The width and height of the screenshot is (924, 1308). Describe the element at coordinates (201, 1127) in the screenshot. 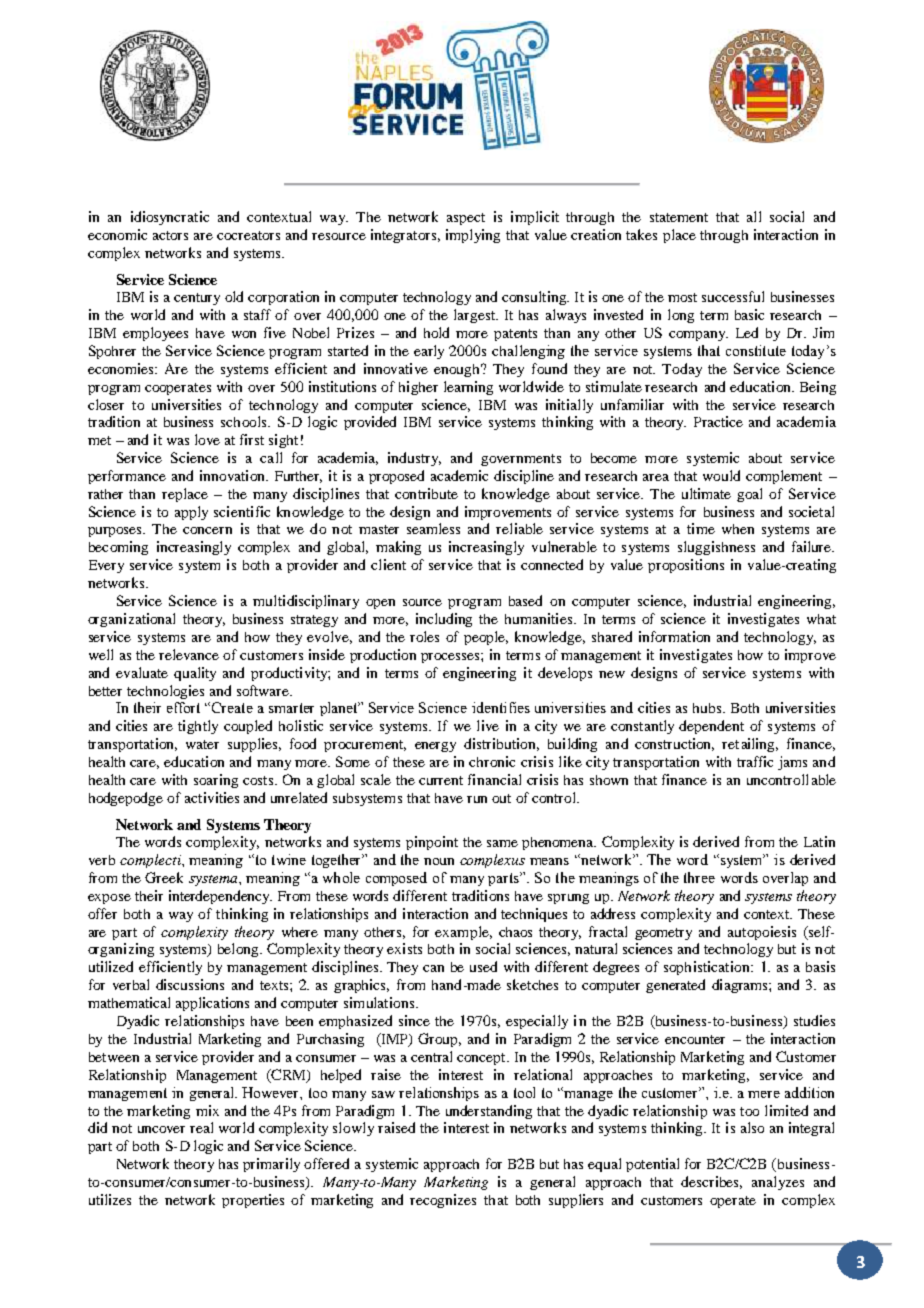

I see `real` at that location.
